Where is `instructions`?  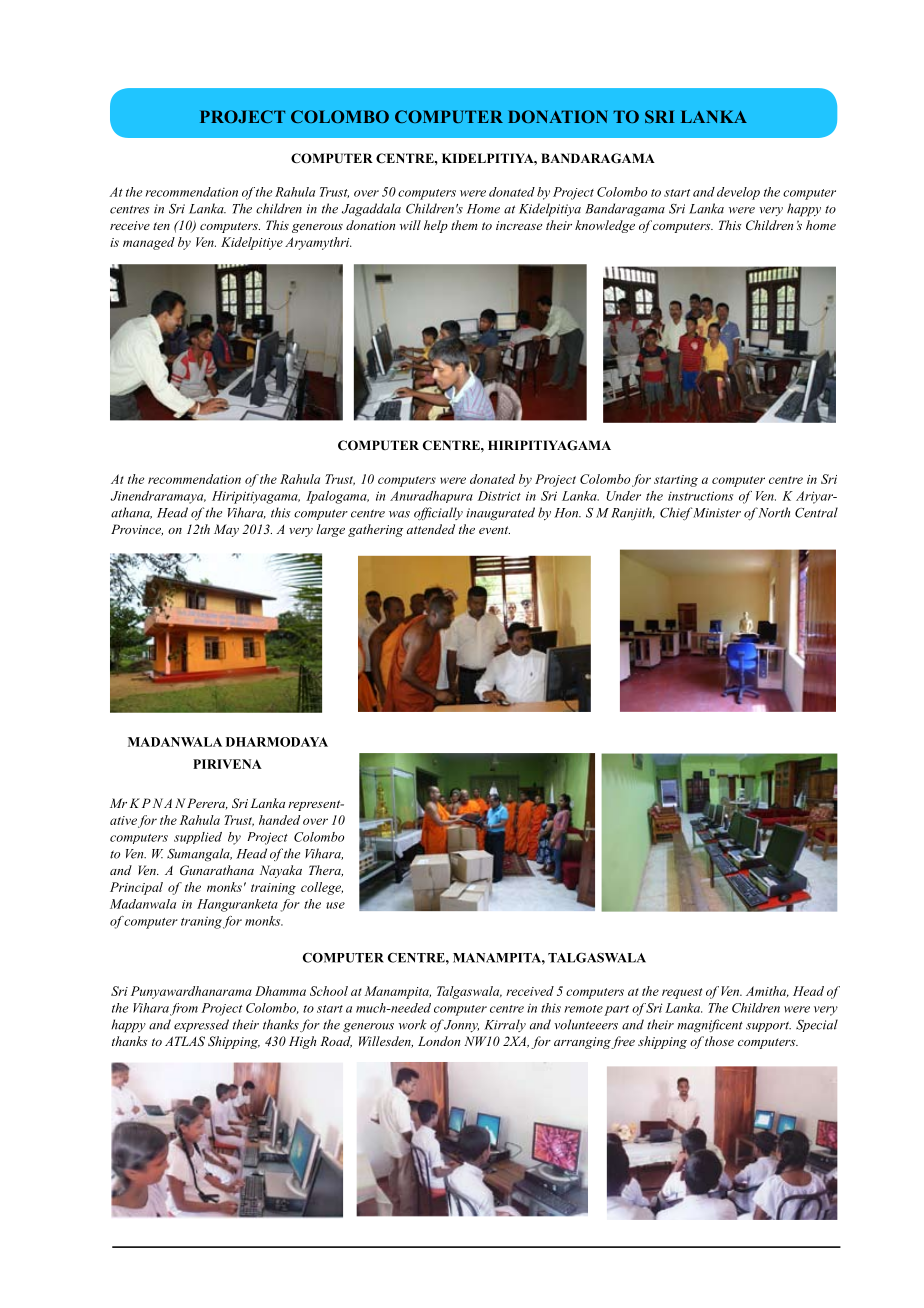 instructions is located at coordinates (700, 496).
